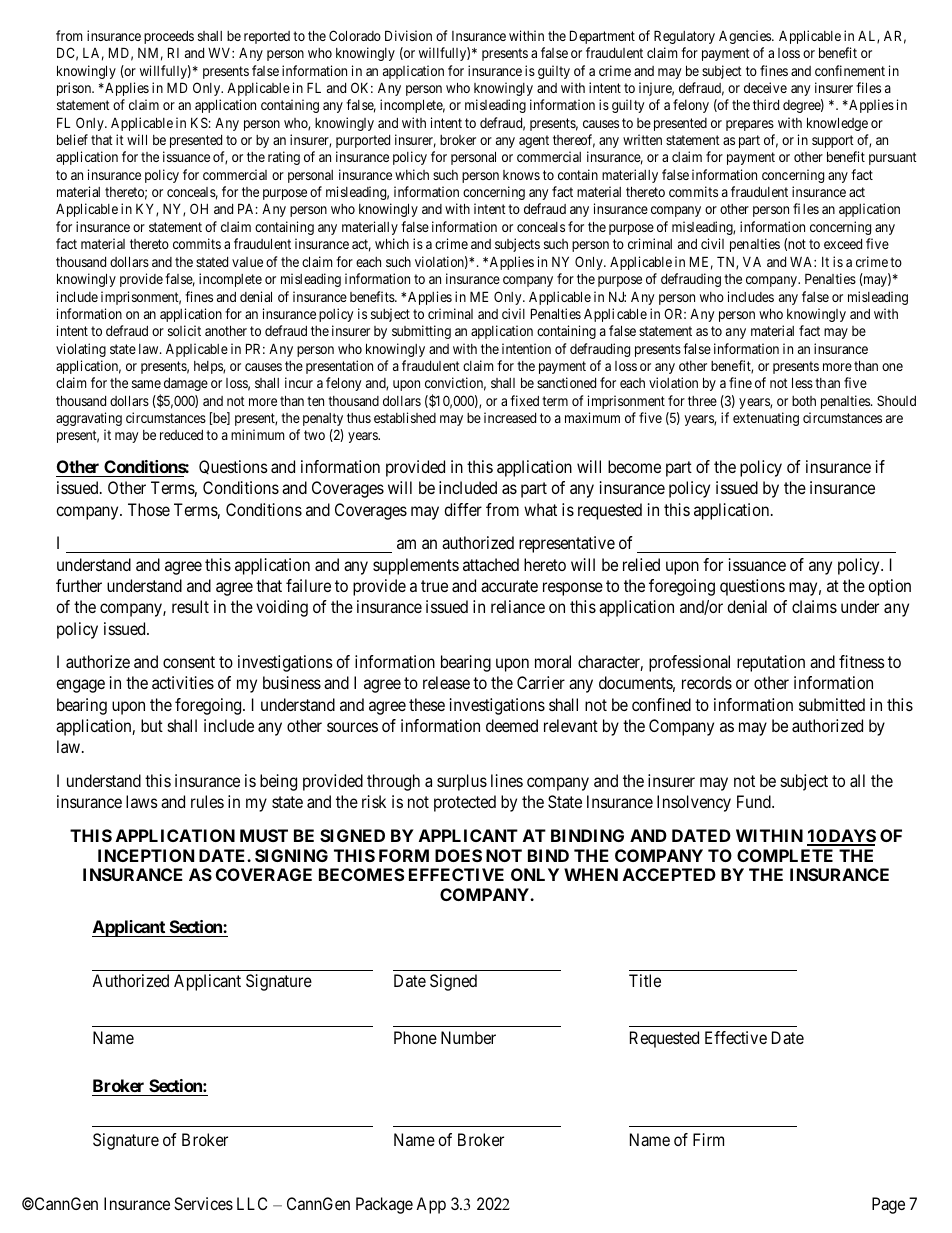 Image resolution: width=952 pixels, height=1233 pixels. Describe the element at coordinates (203, 1203) in the screenshot. I see `Services` at that location.
